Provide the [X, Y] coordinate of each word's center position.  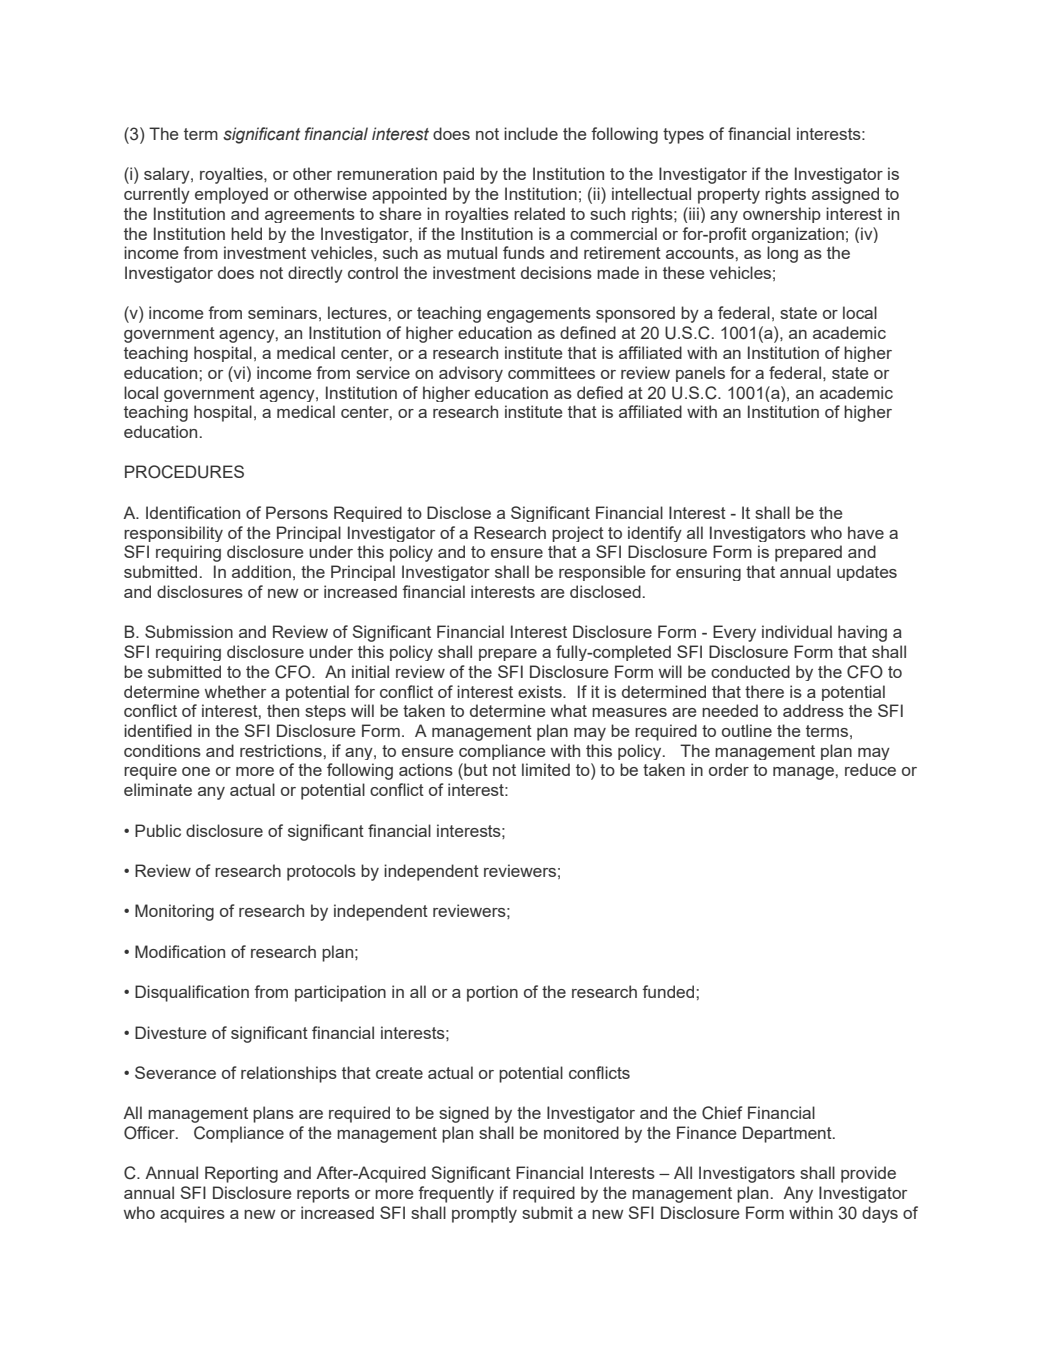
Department [788, 1134]
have [866, 532]
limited [546, 769]
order [729, 769]
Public [158, 830]
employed [231, 195]
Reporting [241, 1174]
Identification [193, 512]
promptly [484, 1214]
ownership [782, 215]
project [578, 534]
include [531, 133]
